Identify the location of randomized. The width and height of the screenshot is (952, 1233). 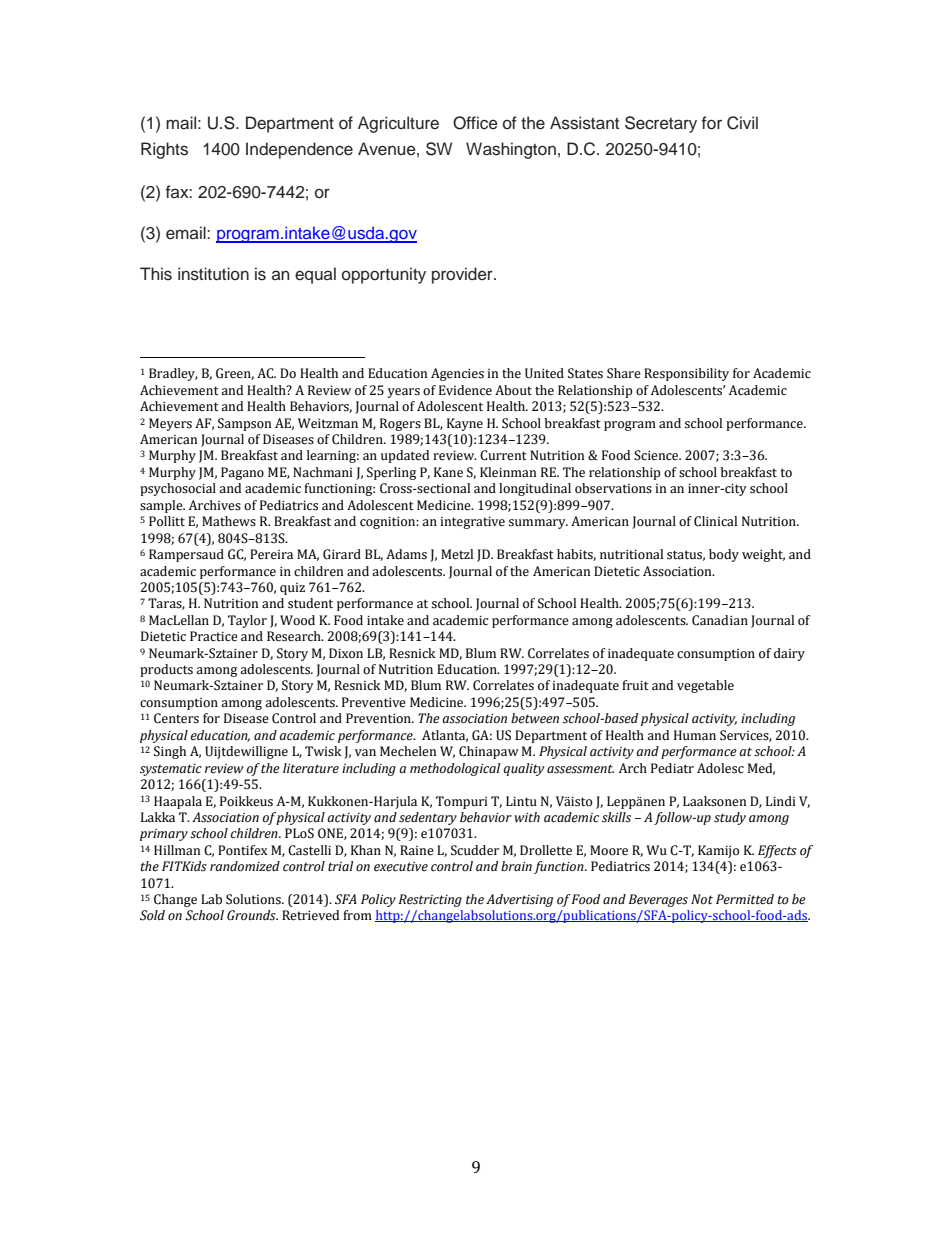
(245, 866).
